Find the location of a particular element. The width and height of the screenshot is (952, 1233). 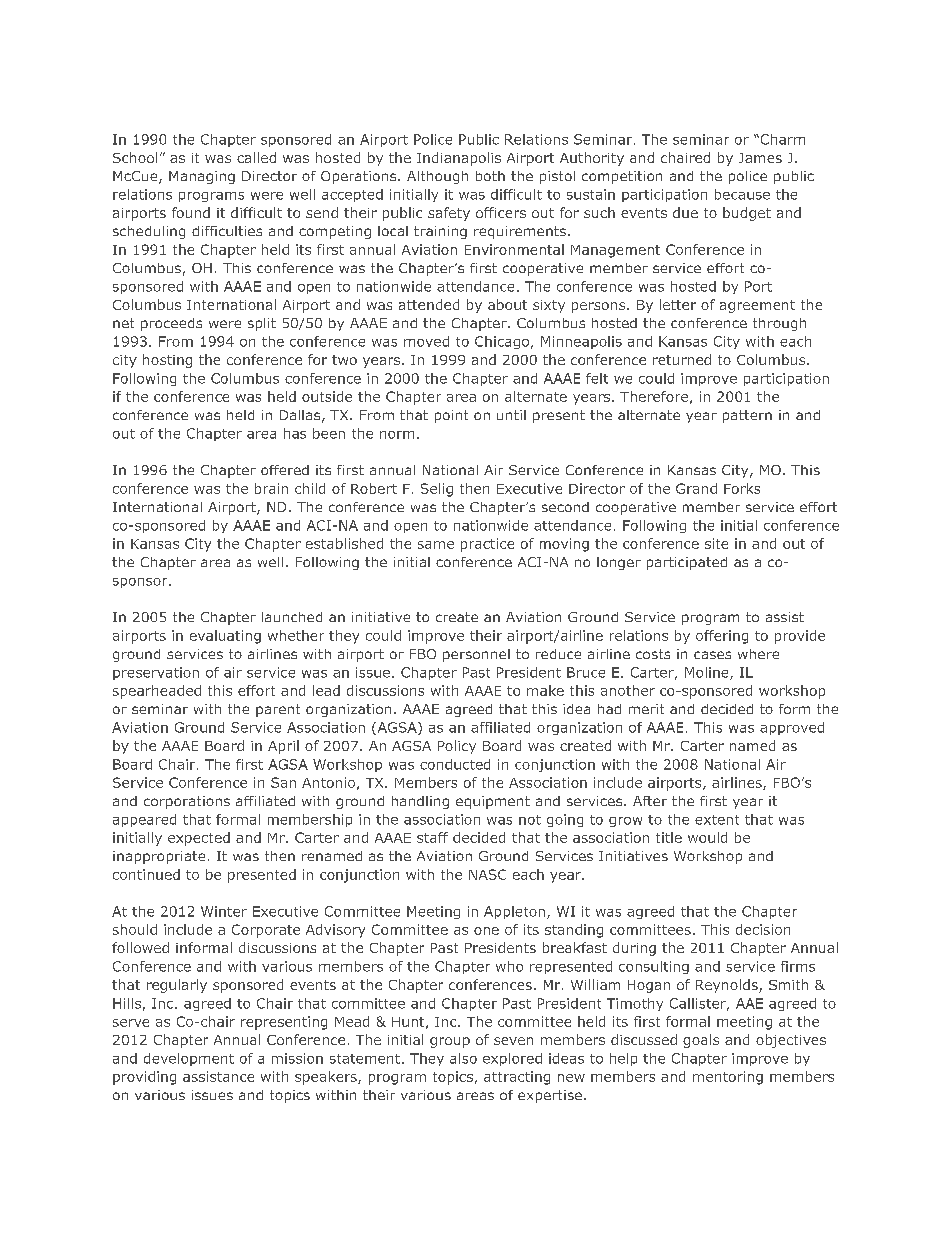

point is located at coordinates (451, 416).
